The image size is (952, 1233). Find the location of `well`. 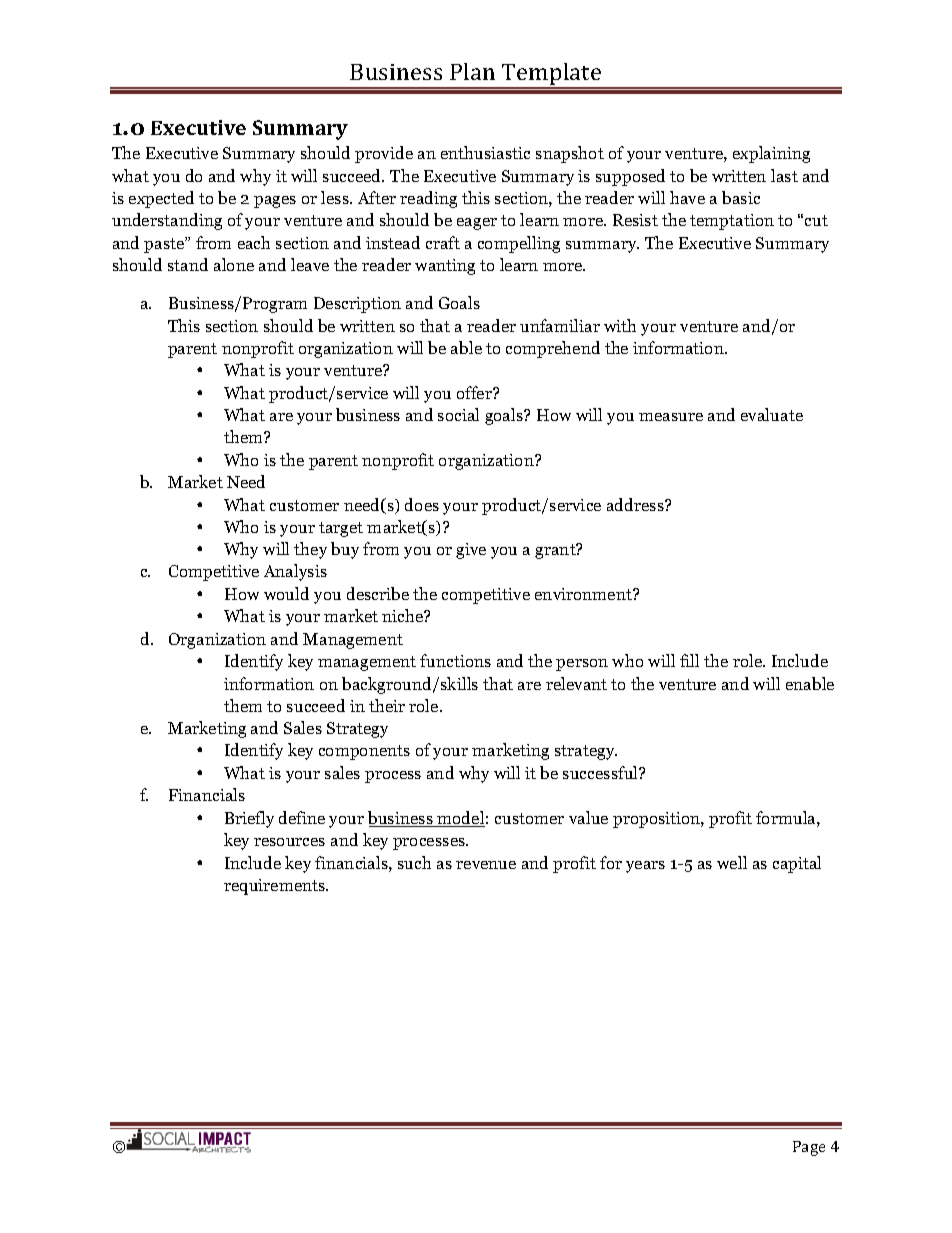

well is located at coordinates (732, 862).
